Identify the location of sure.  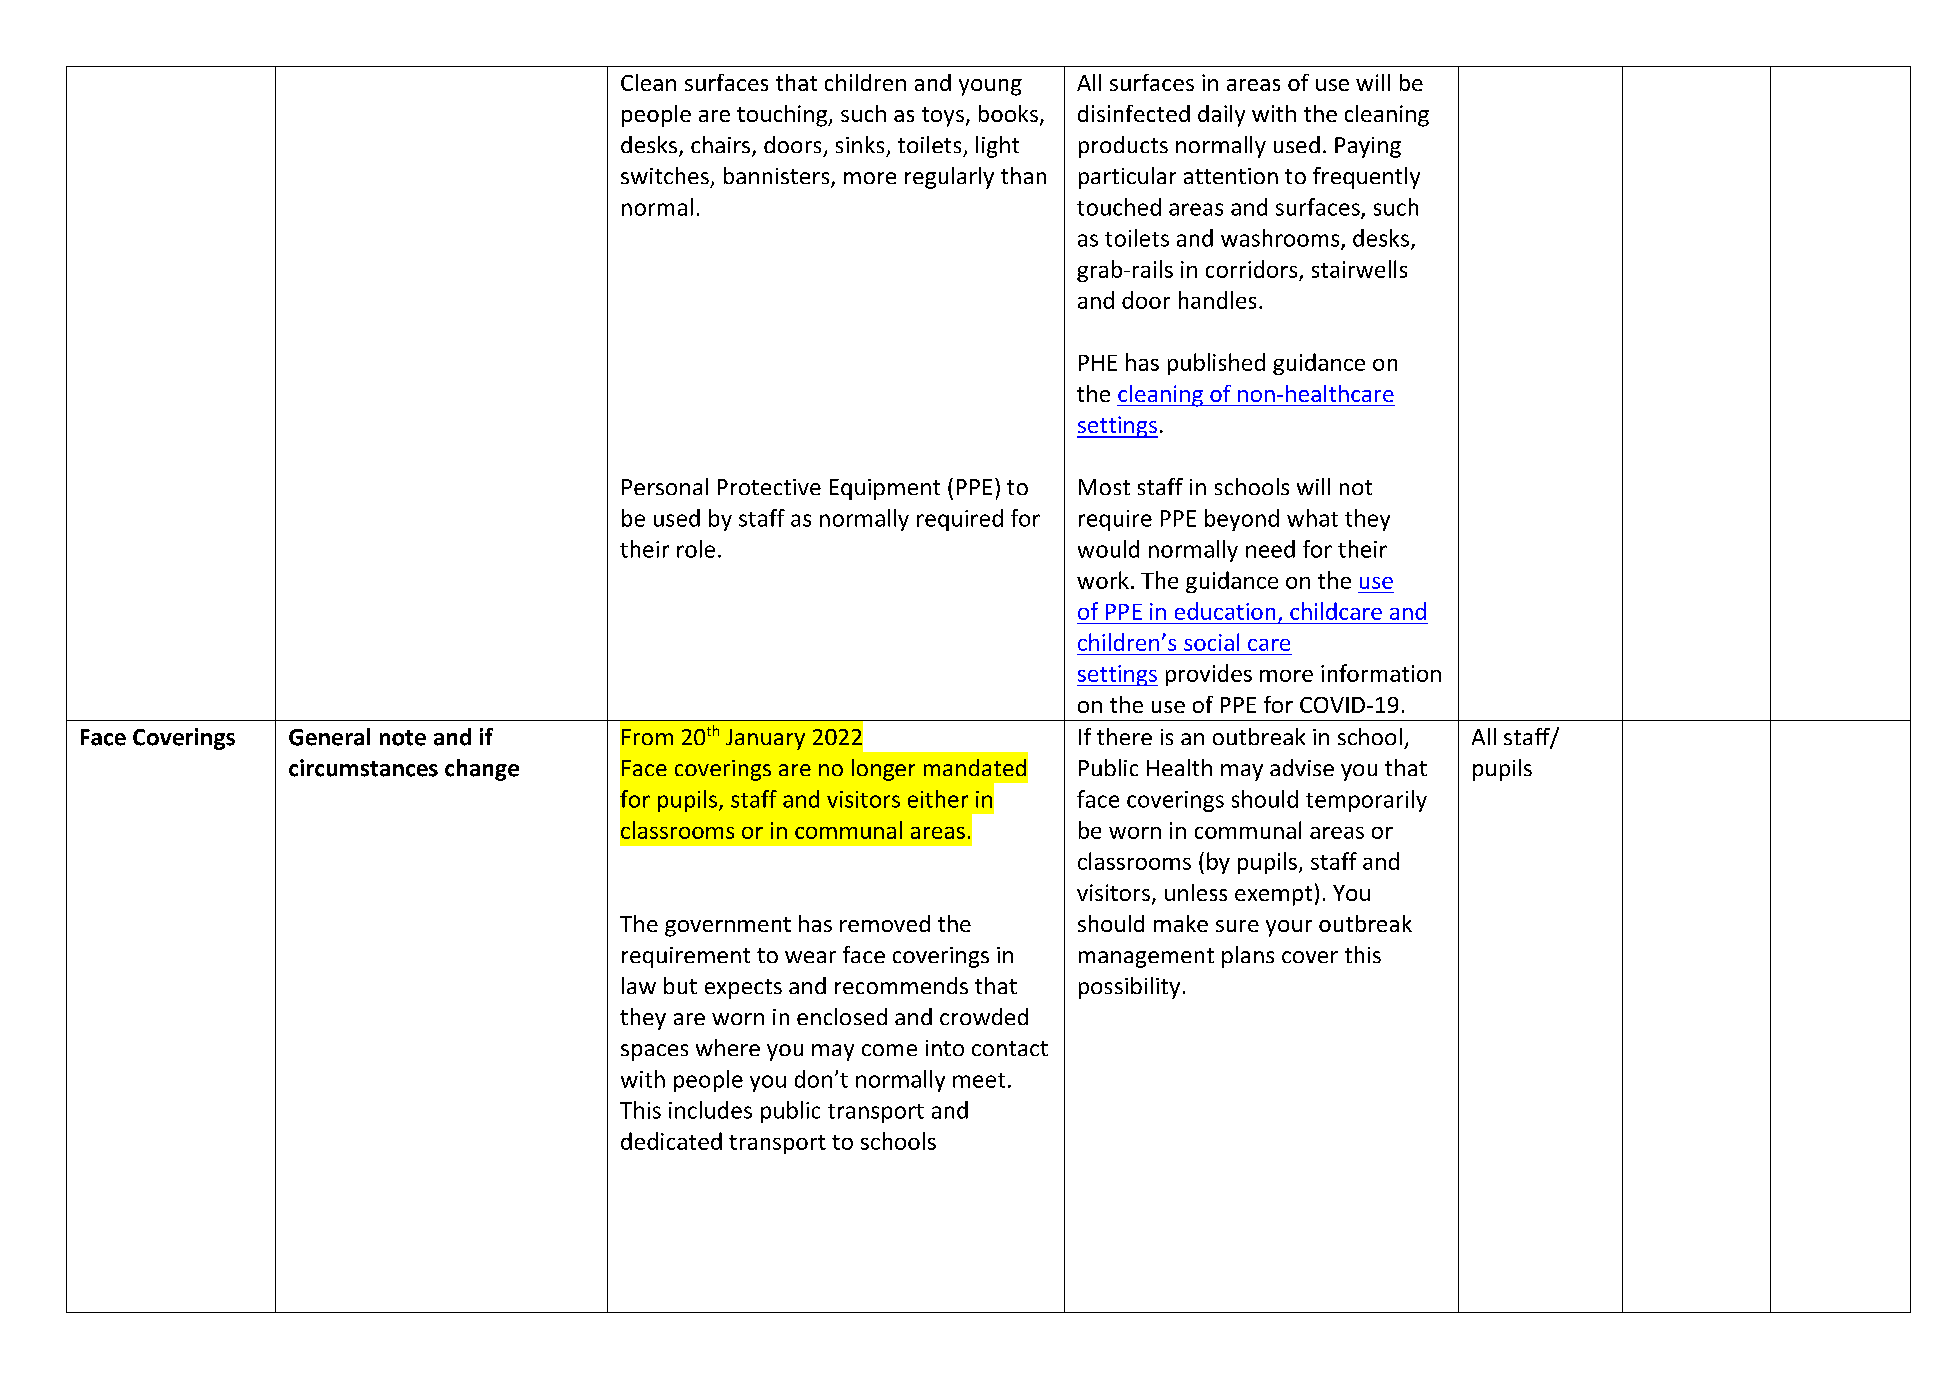
(1237, 926).
